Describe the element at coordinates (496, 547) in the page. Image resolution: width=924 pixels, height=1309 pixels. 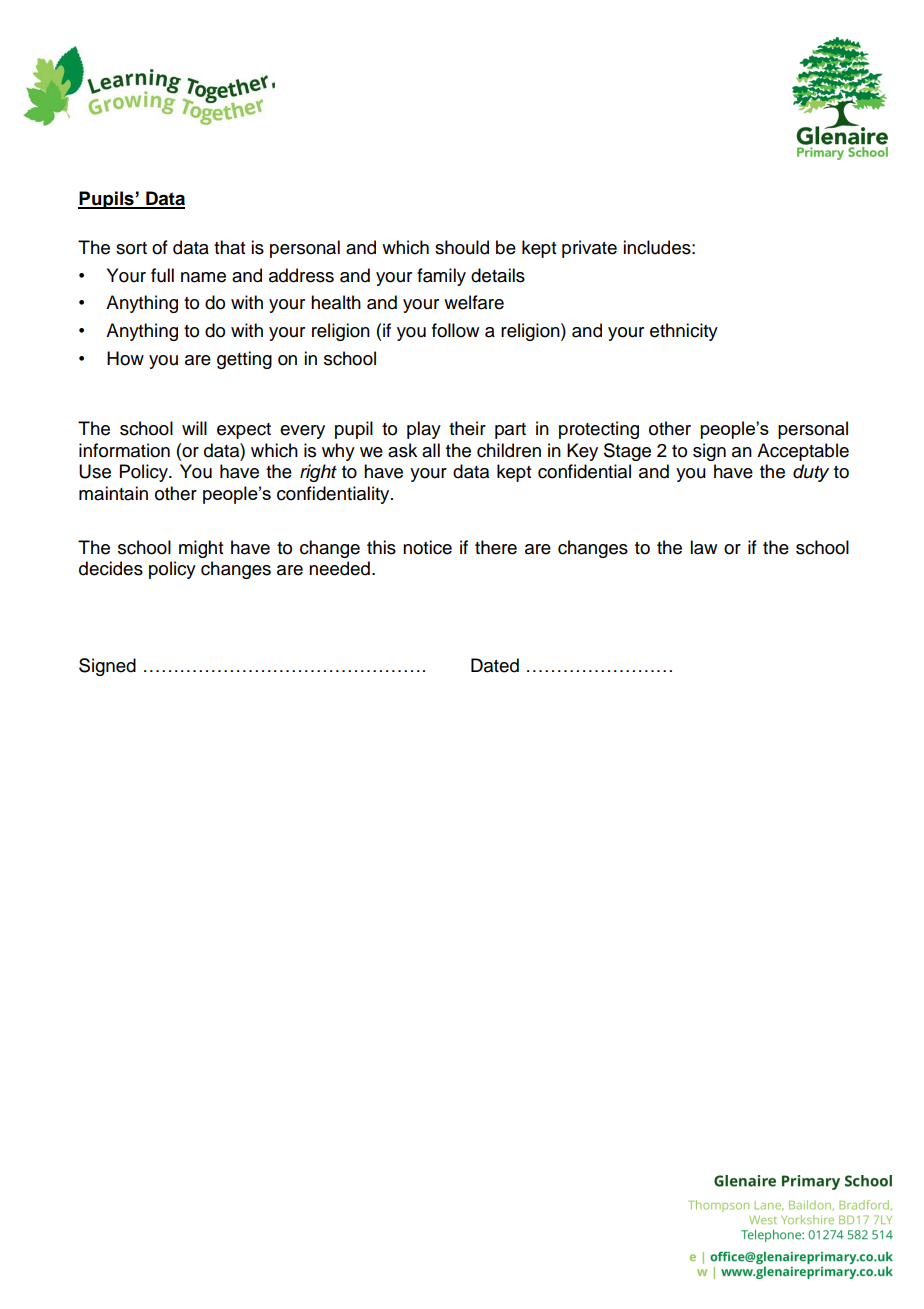
I see `there` at that location.
